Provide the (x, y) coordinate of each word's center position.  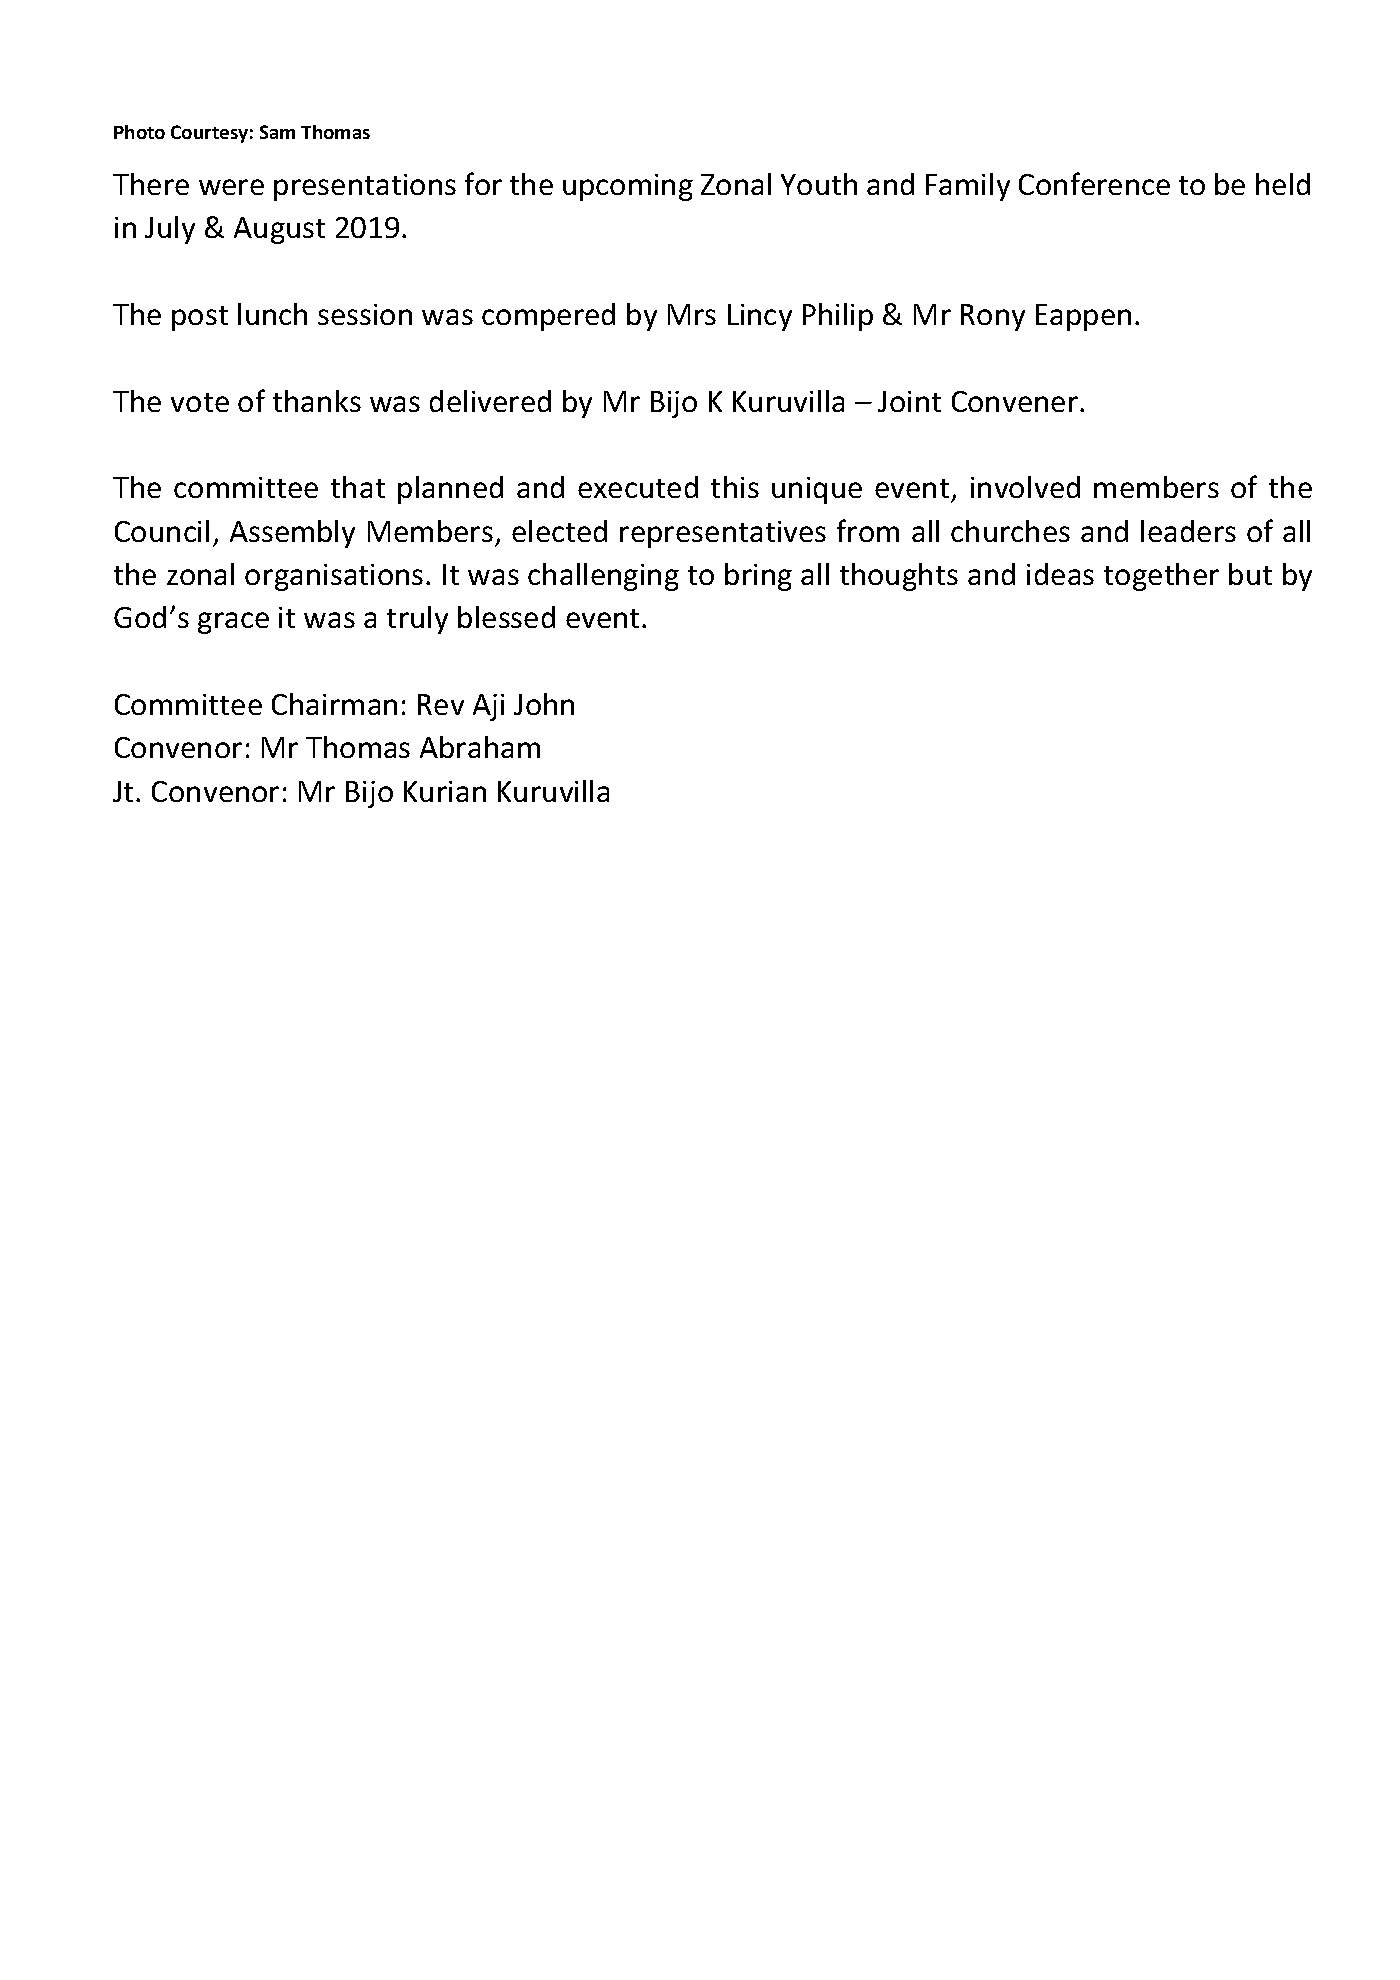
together (1161, 577)
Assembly (292, 534)
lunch (272, 314)
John (544, 704)
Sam (277, 132)
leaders (1188, 531)
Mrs (692, 314)
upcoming (628, 187)
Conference (1094, 183)
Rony (993, 317)
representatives (723, 534)
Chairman (334, 704)
